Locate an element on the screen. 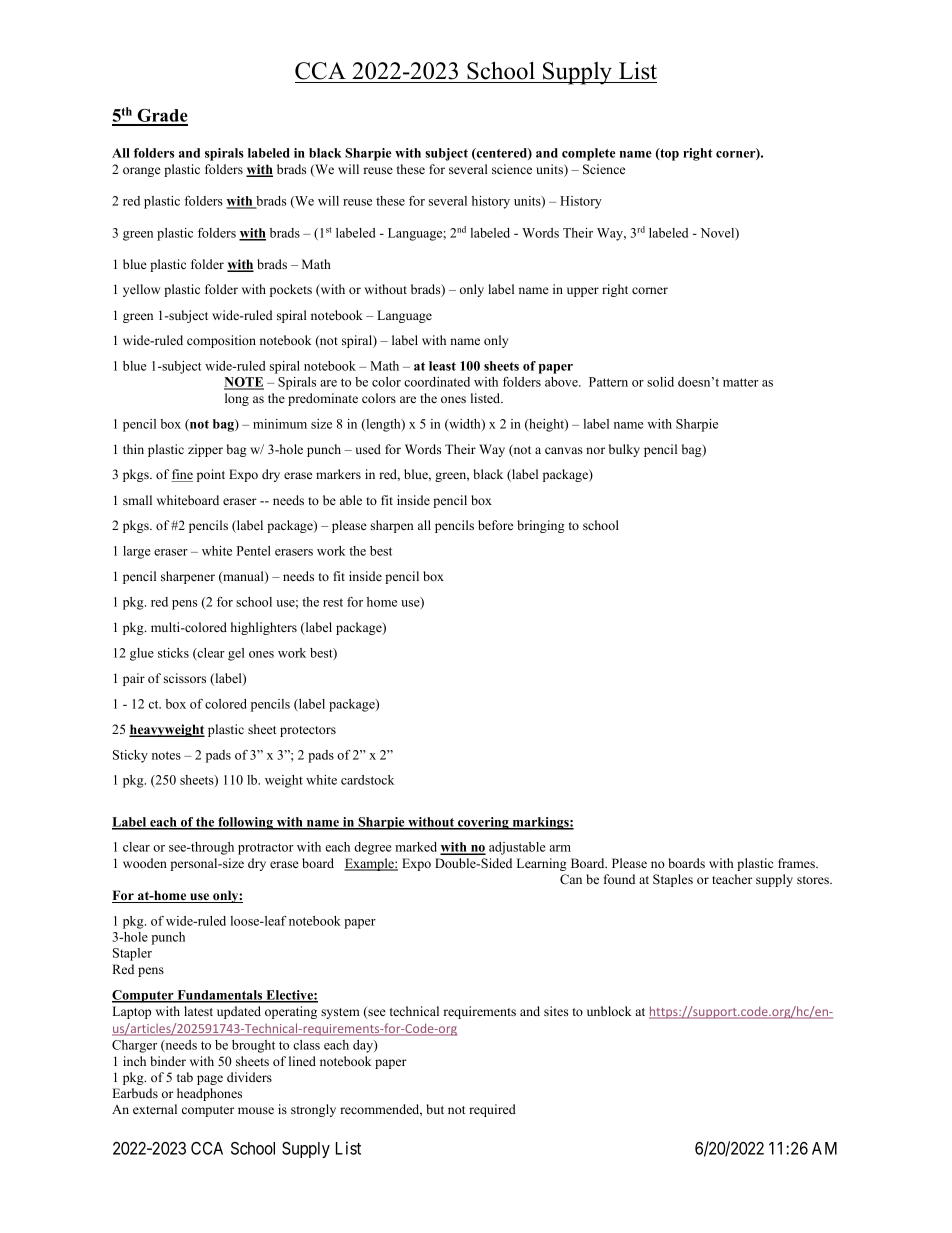 The height and width of the screenshot is (1233, 952). before is located at coordinates (495, 525).
